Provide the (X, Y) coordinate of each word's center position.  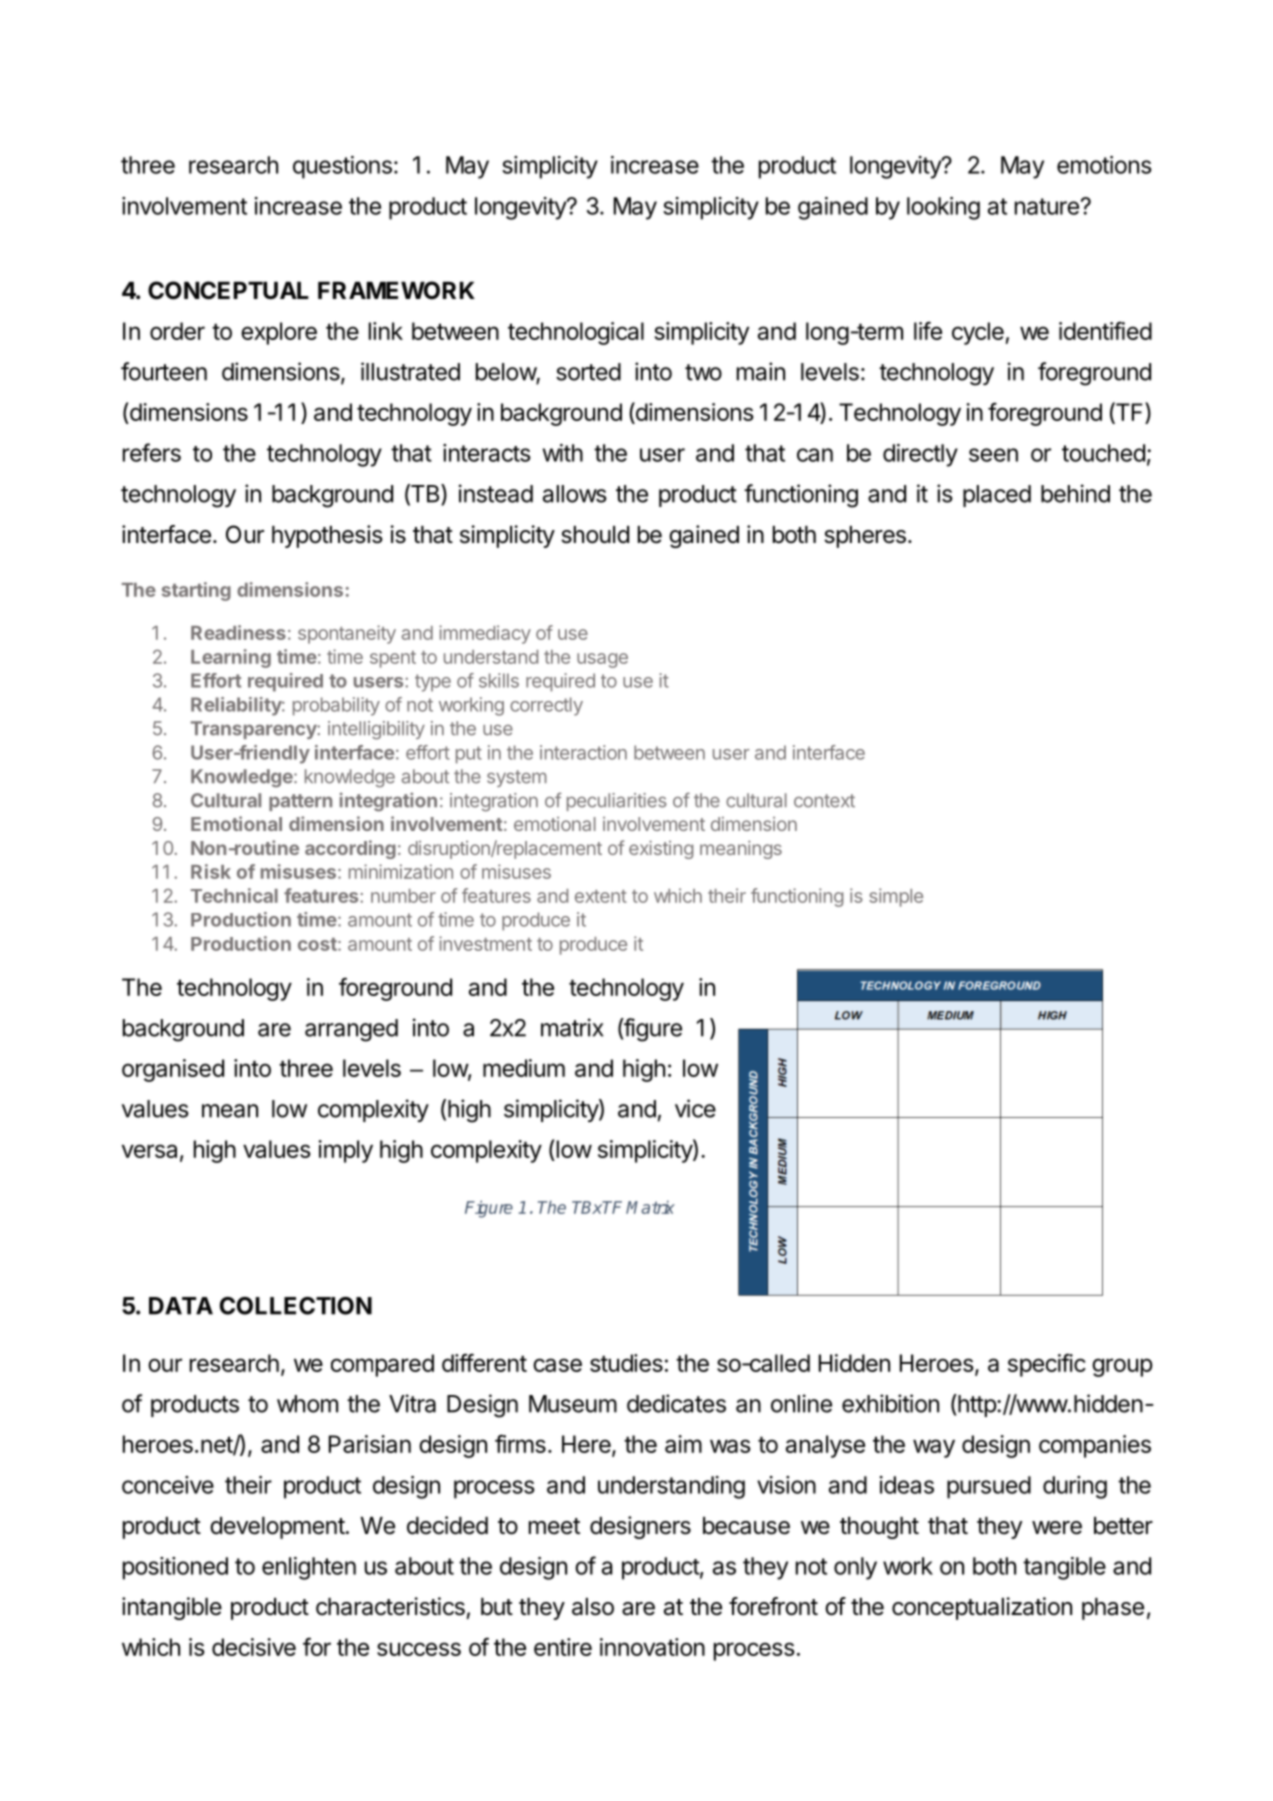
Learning (231, 658)
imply (345, 1151)
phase (1113, 1609)
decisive (254, 1647)
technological (576, 333)
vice (695, 1108)
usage (602, 660)
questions (342, 167)
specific (1047, 1365)
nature (1047, 206)
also (593, 1607)
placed (997, 496)
